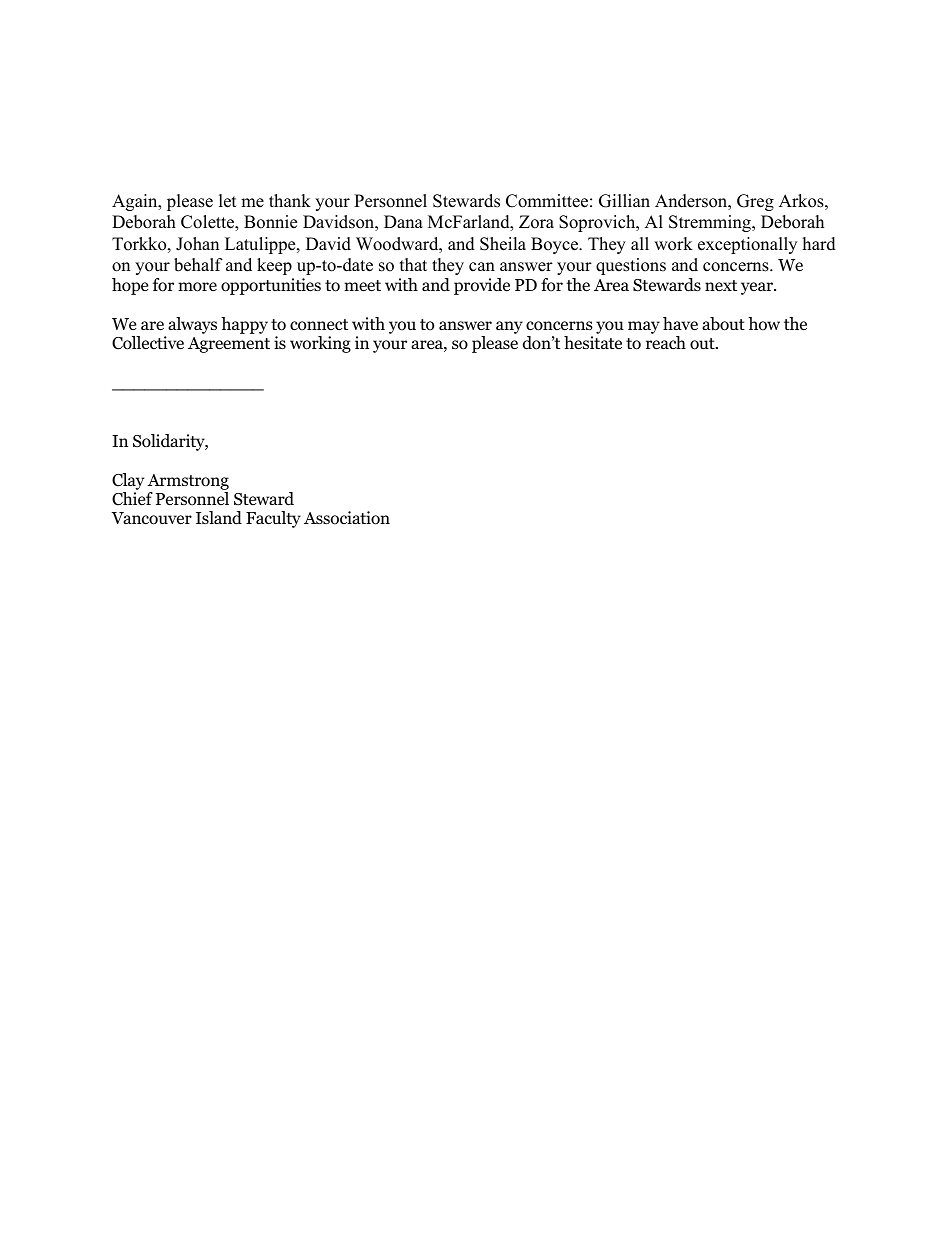 The image size is (952, 1233). What do you see at coordinates (666, 343) in the image?
I see `reach` at bounding box center [666, 343].
